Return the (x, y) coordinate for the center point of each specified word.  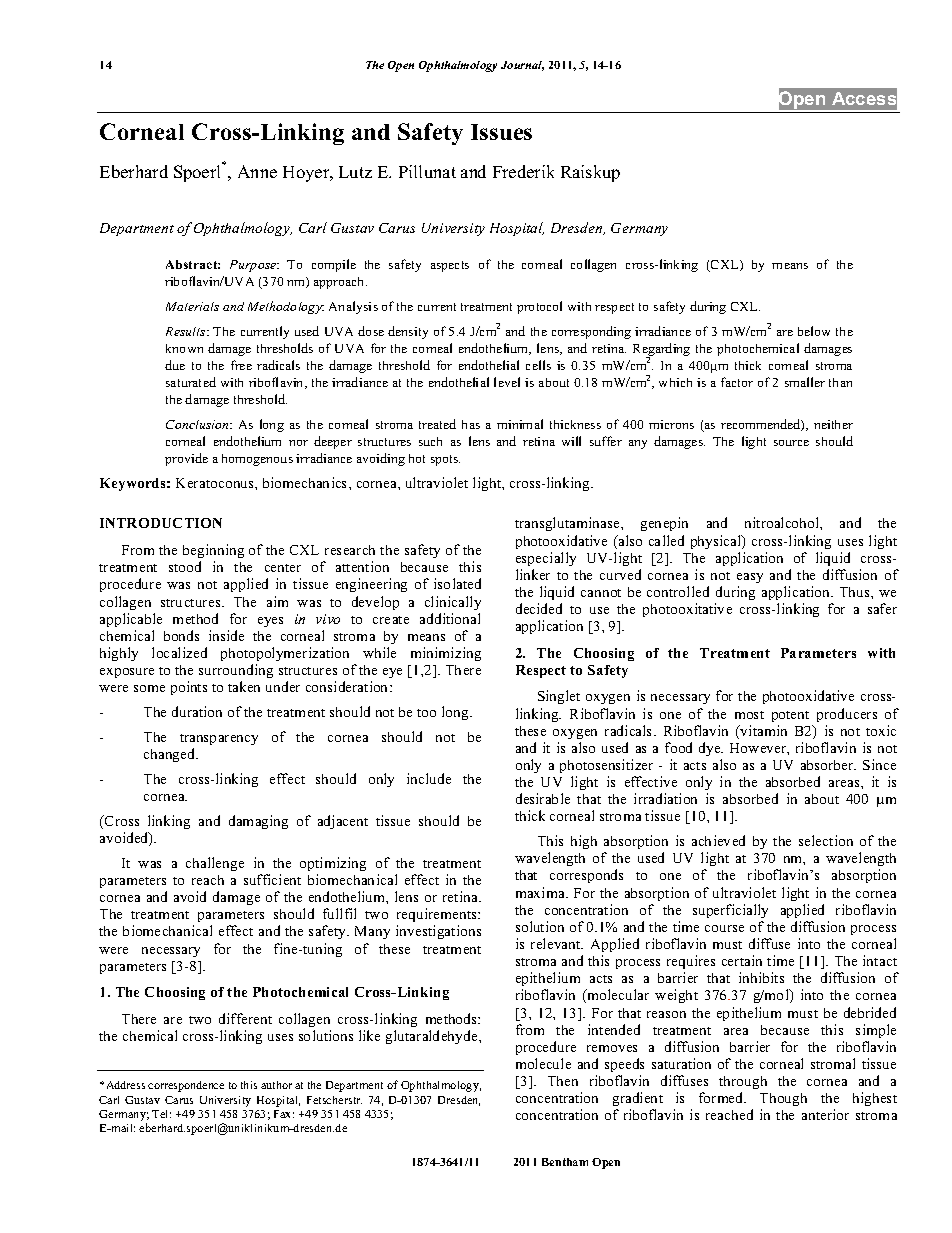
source (791, 443)
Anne (257, 171)
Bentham (565, 1162)
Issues (501, 132)
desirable (543, 798)
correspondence (186, 1086)
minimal (520, 424)
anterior (825, 1114)
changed (171, 755)
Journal (522, 66)
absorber (828, 765)
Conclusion (198, 424)
